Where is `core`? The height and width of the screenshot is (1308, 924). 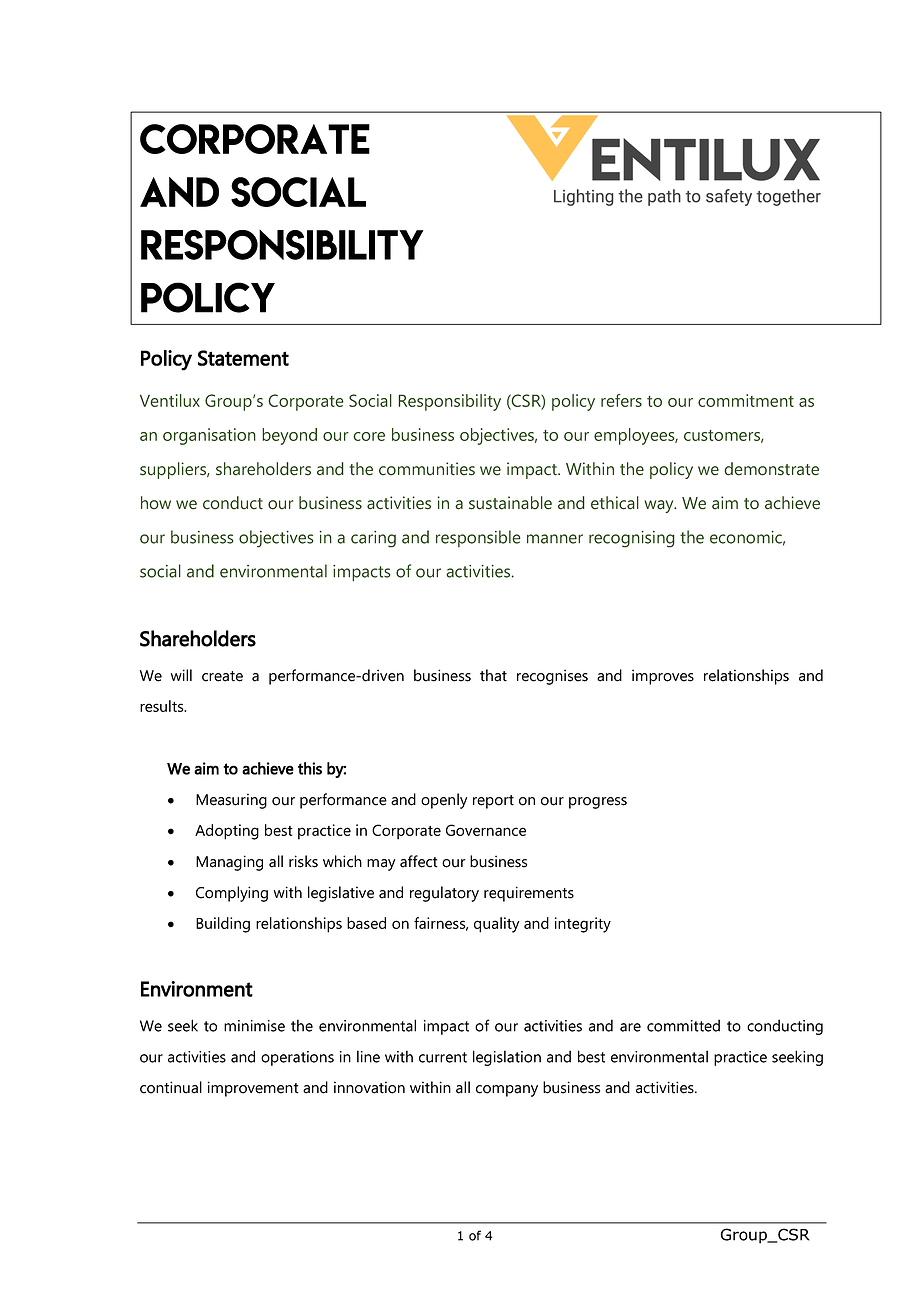 core is located at coordinates (369, 436).
